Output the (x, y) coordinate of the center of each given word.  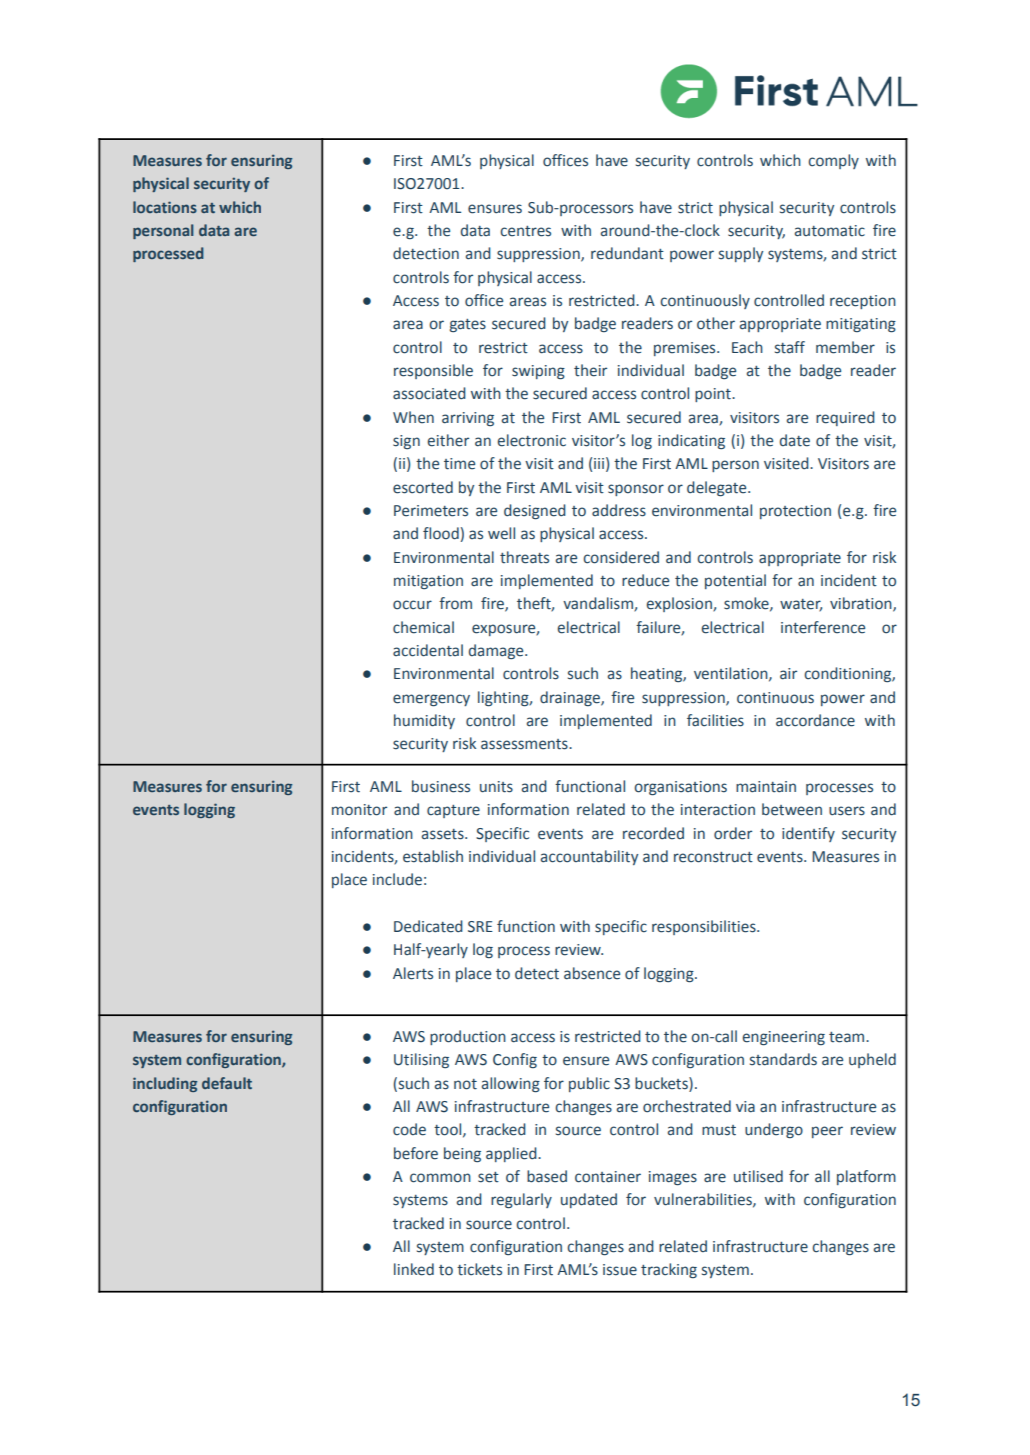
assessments (525, 744)
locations (165, 207)
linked (414, 1269)
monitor (359, 810)
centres (525, 231)
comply (833, 161)
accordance (815, 720)
